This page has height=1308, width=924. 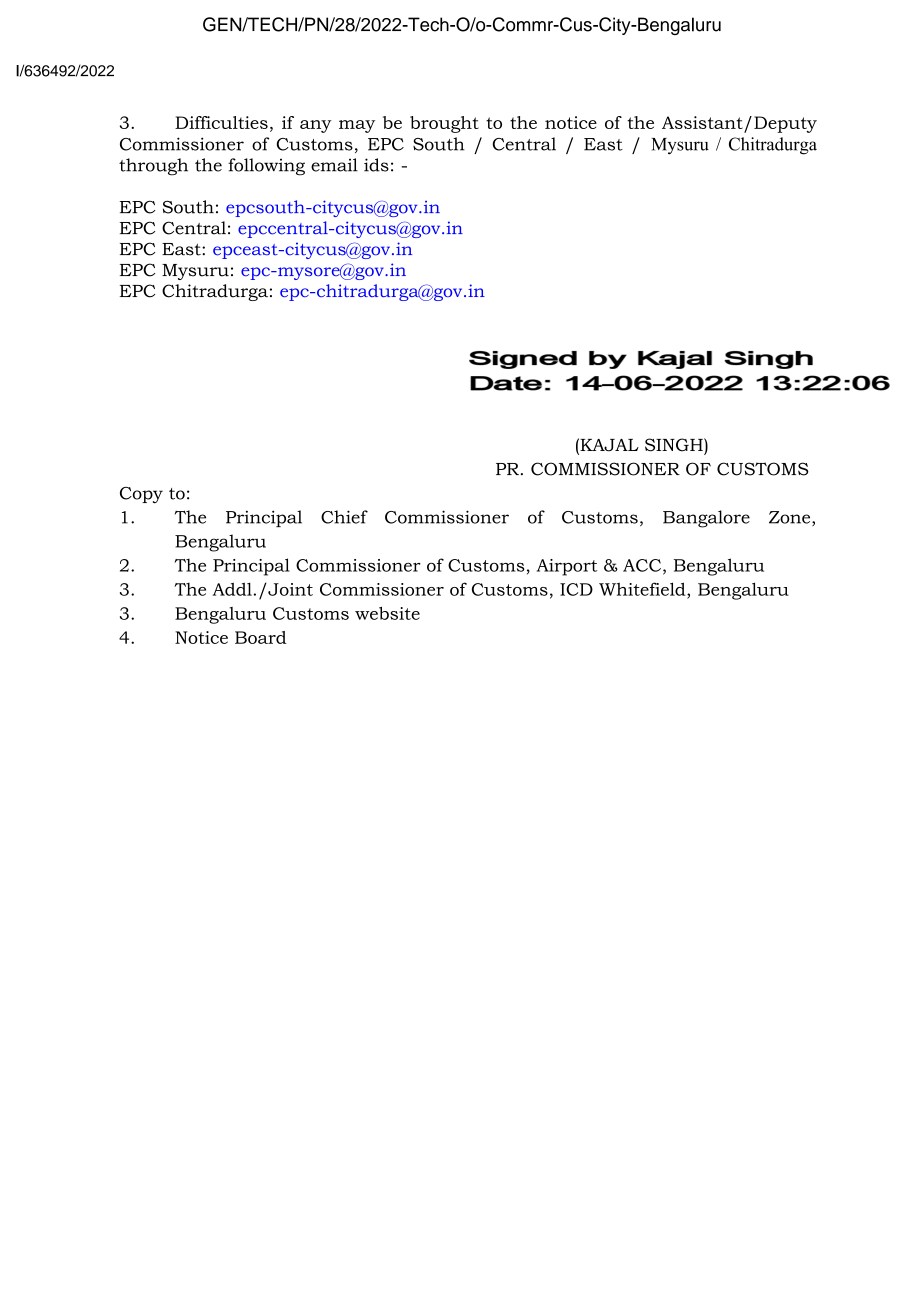 I want to click on email, so click(x=334, y=165).
